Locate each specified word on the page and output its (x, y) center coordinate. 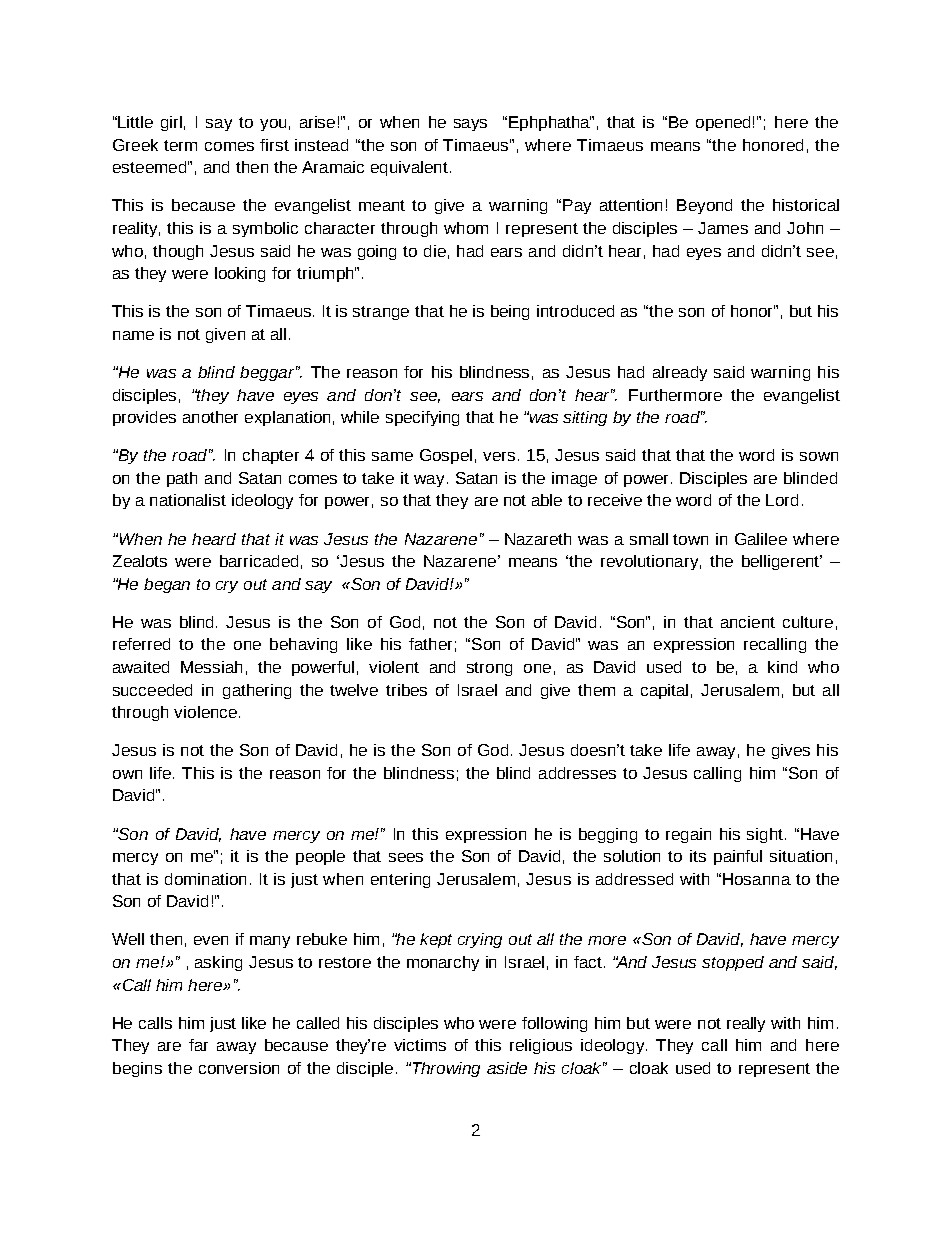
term (180, 145)
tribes (406, 690)
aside (507, 1068)
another (210, 417)
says (470, 125)
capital (664, 691)
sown (819, 456)
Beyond (704, 206)
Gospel (446, 456)
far (198, 1045)
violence (205, 712)
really (746, 1024)
